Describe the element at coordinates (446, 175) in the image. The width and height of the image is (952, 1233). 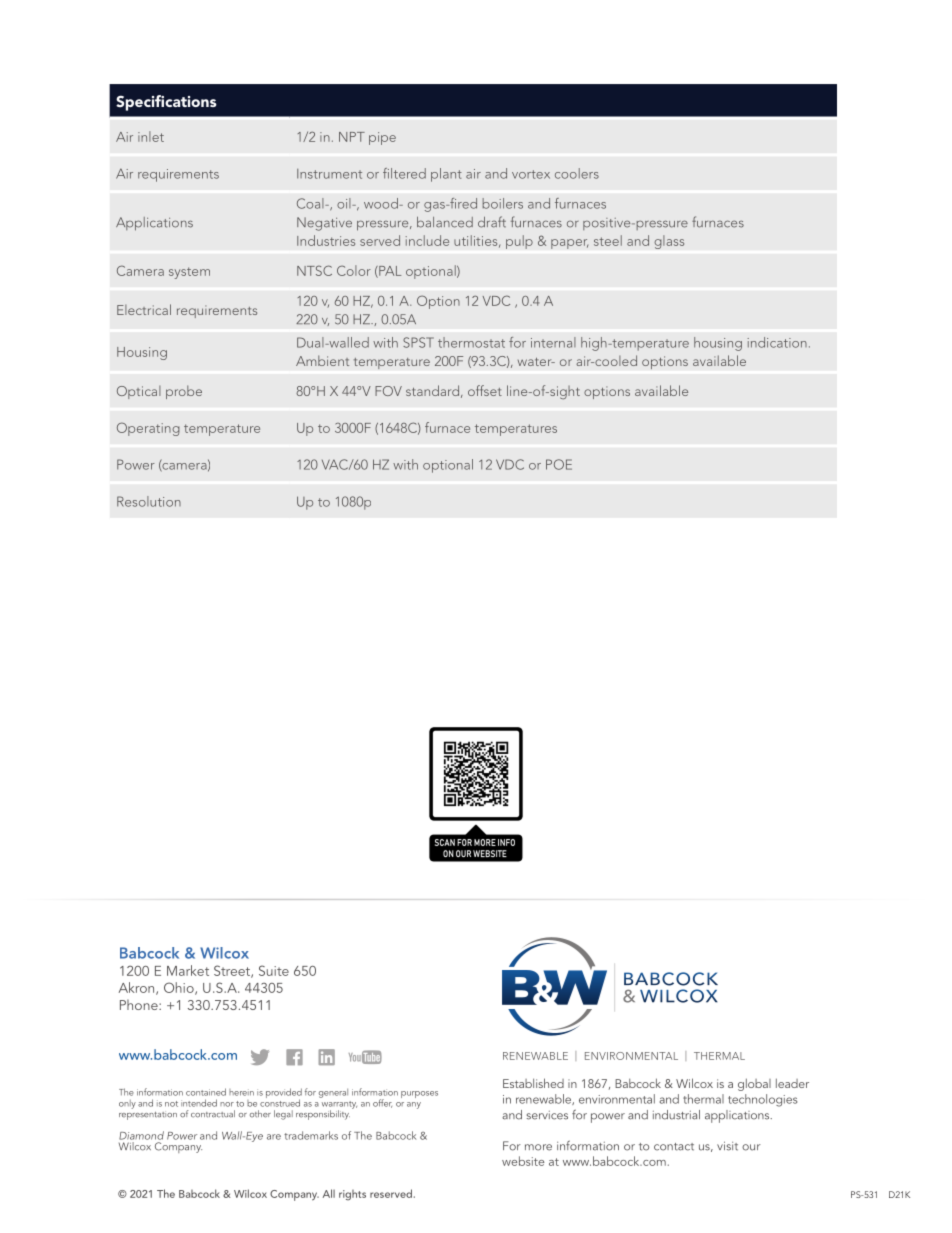
I see `plant` at that location.
